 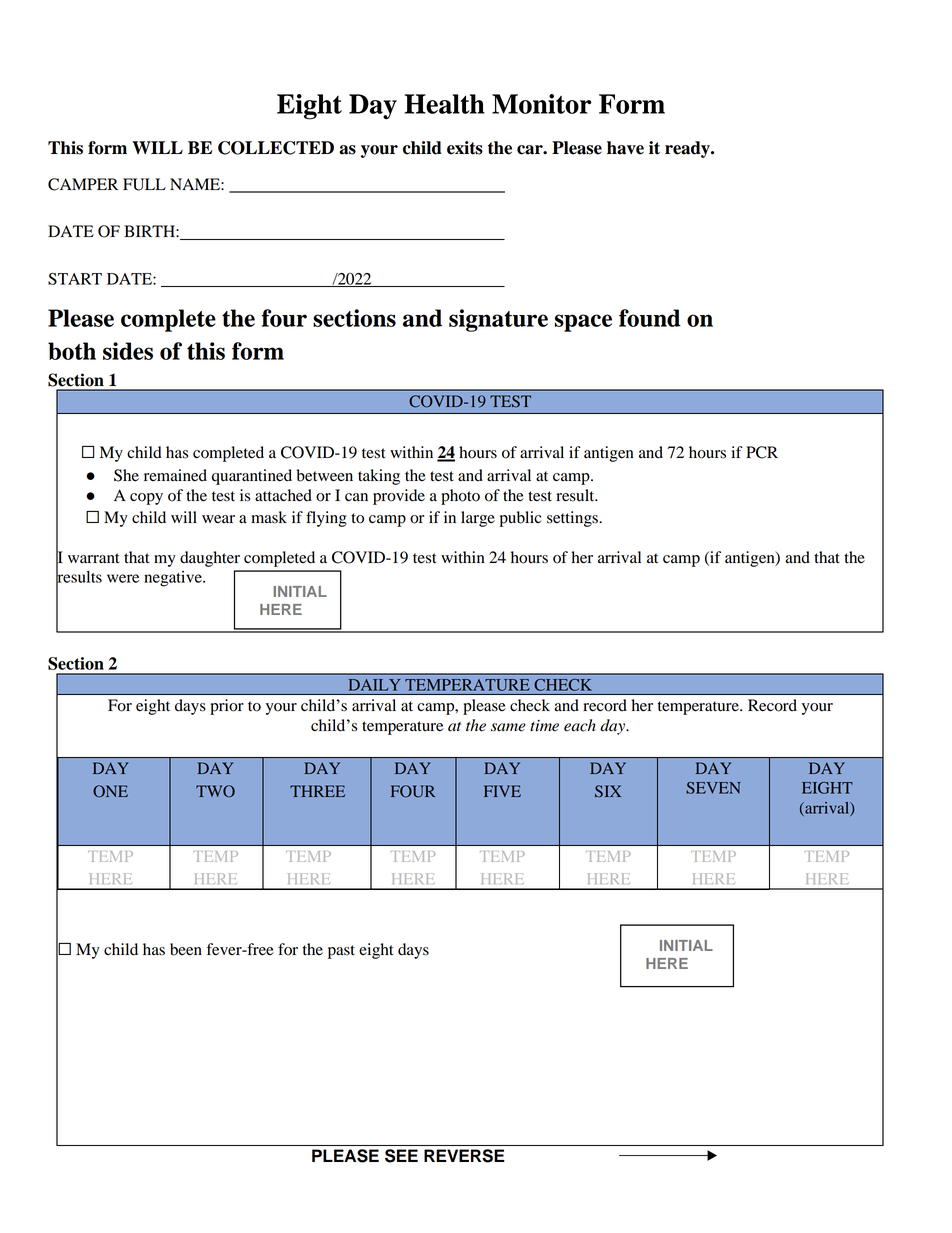 I want to click on Health, so click(x=445, y=104).
